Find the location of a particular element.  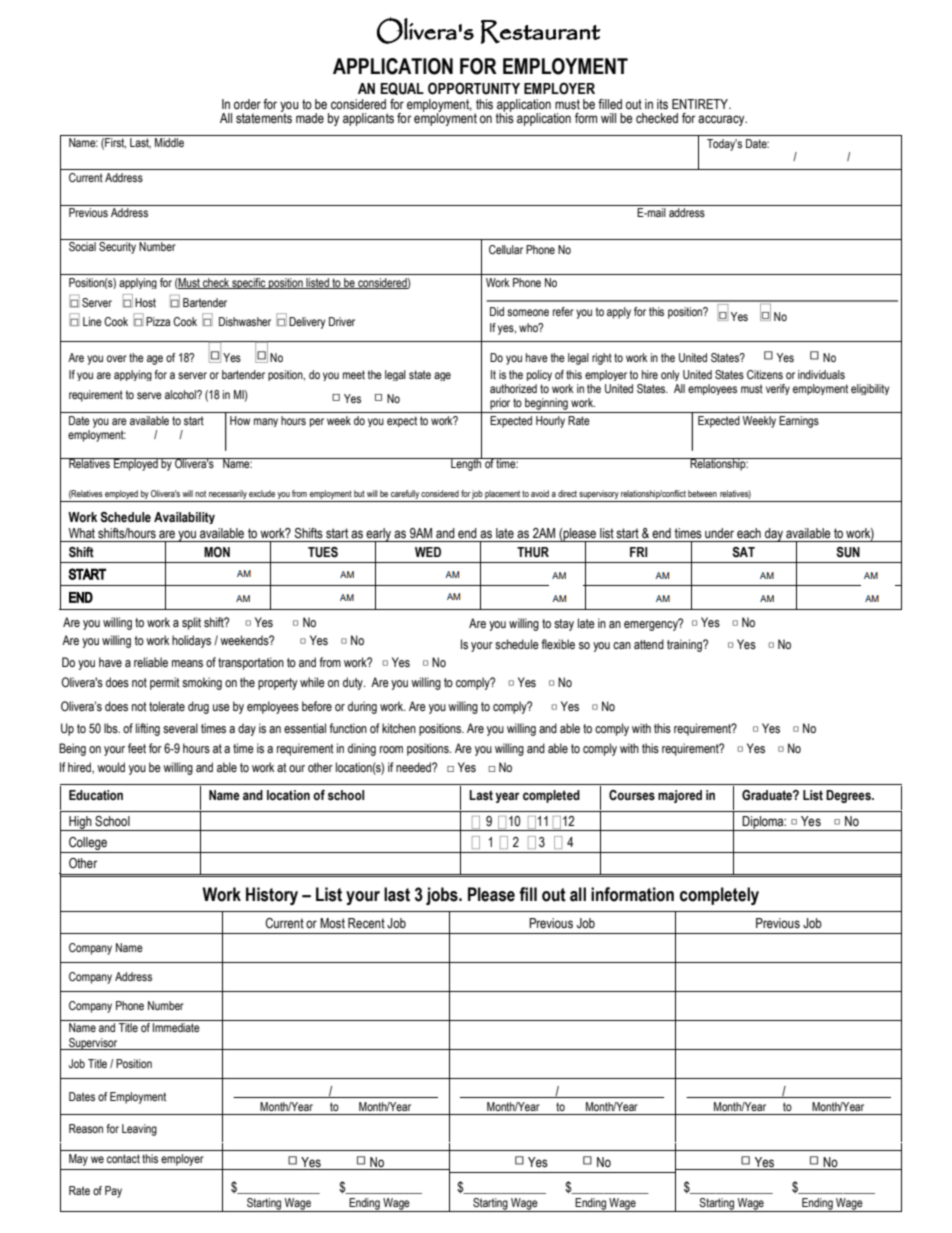

order is located at coordinates (247, 104).
